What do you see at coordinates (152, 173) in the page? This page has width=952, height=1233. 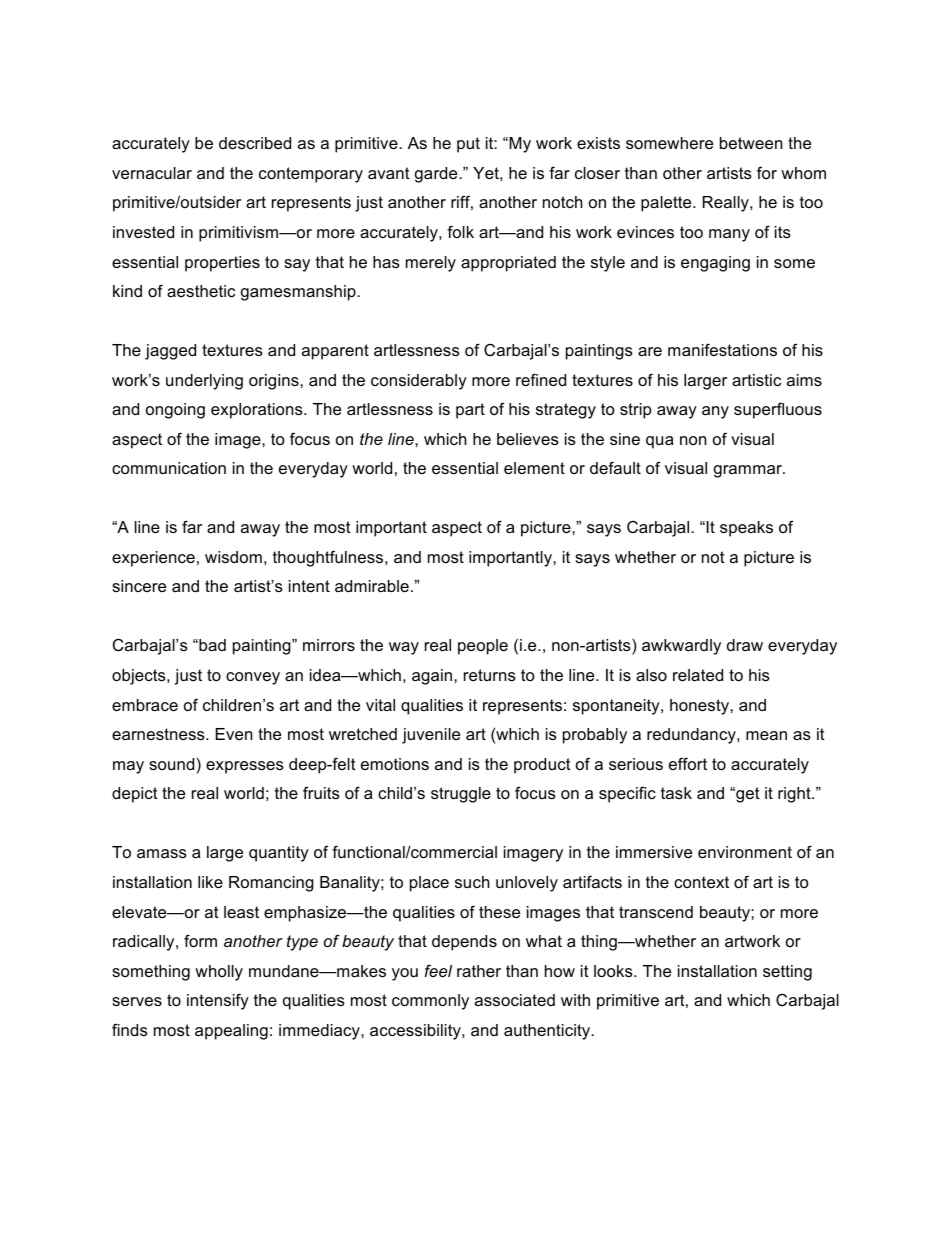 I see `vernacular` at bounding box center [152, 173].
